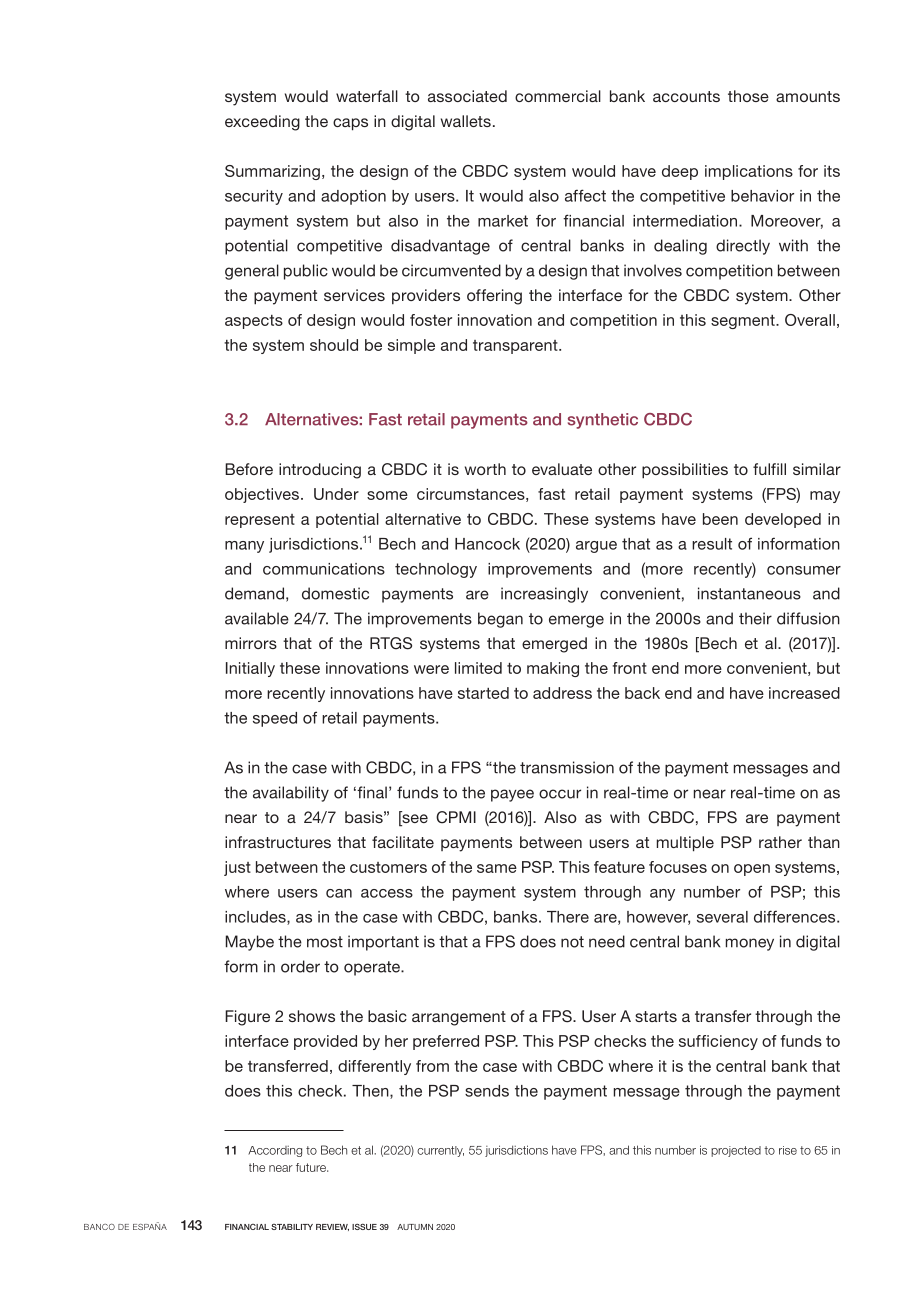  I want to click on currently, so click(440, 1151).
